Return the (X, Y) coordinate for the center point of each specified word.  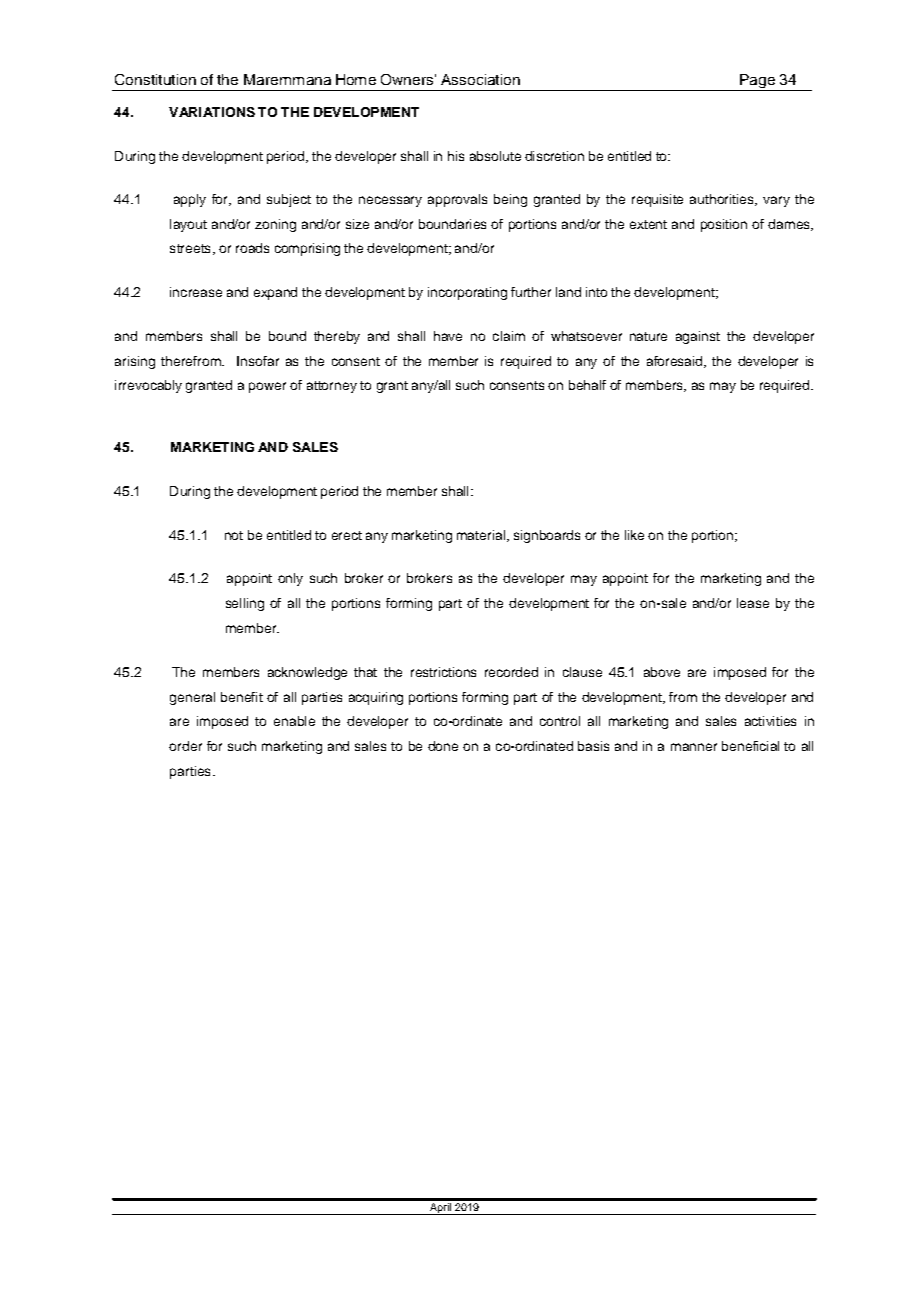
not (234, 535)
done (443, 746)
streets (190, 248)
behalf (587, 385)
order (185, 746)
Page (757, 82)
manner (694, 747)
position (724, 225)
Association (480, 79)
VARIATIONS (212, 112)
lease (753, 603)
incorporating (467, 293)
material (481, 535)
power (267, 387)
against (698, 337)
